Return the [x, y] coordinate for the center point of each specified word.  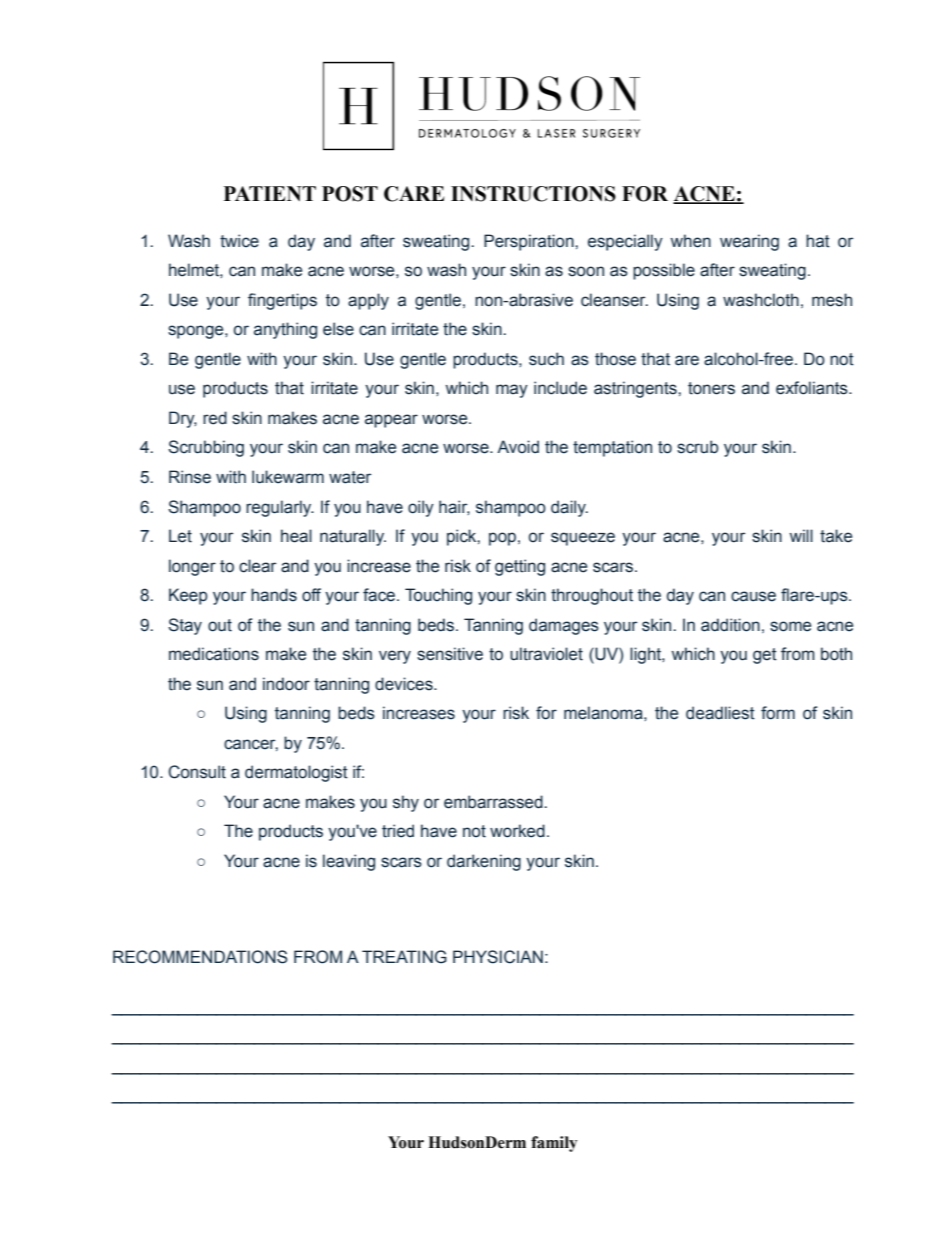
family [554, 1144]
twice [239, 241]
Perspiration [530, 242]
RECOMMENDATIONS [200, 957]
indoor [286, 684]
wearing [749, 242]
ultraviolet [546, 654]
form [778, 713]
